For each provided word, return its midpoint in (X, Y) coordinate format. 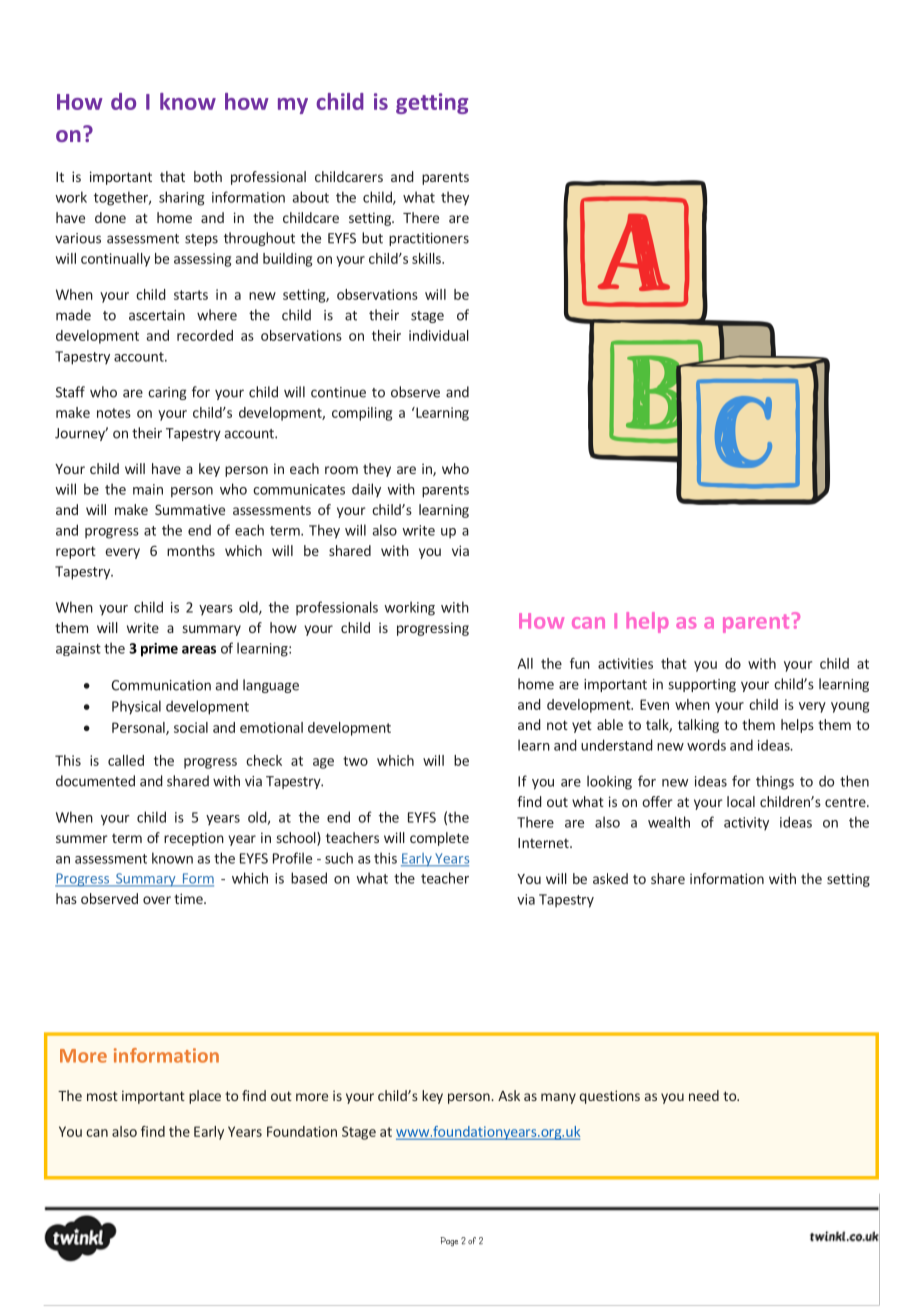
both (208, 176)
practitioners (429, 239)
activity (746, 824)
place (205, 1097)
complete (439, 839)
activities (625, 663)
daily (366, 490)
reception (194, 839)
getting (432, 103)
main (148, 489)
